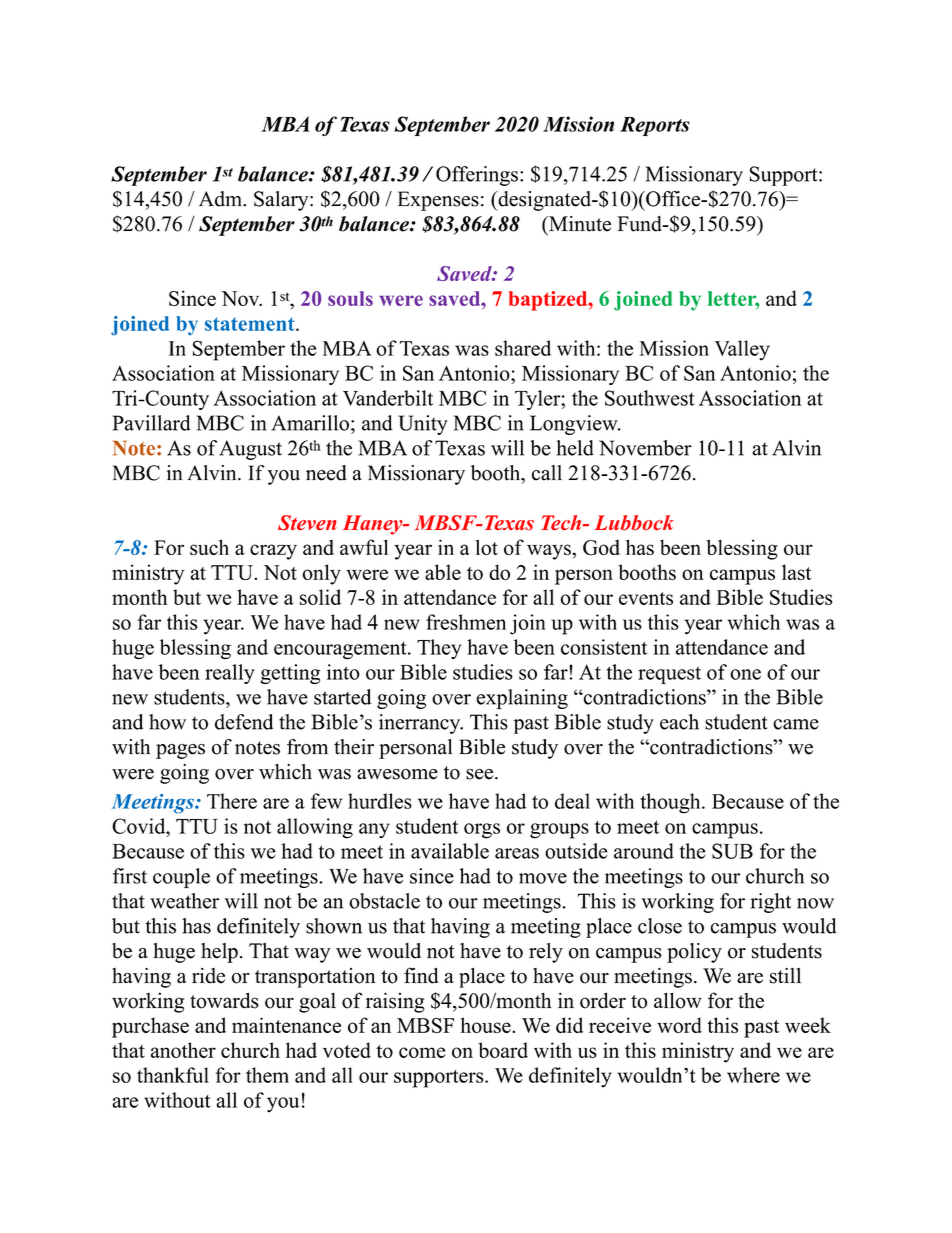 The image size is (952, 1233). Describe the element at coordinates (209, 547) in the document. I see `such` at that location.
